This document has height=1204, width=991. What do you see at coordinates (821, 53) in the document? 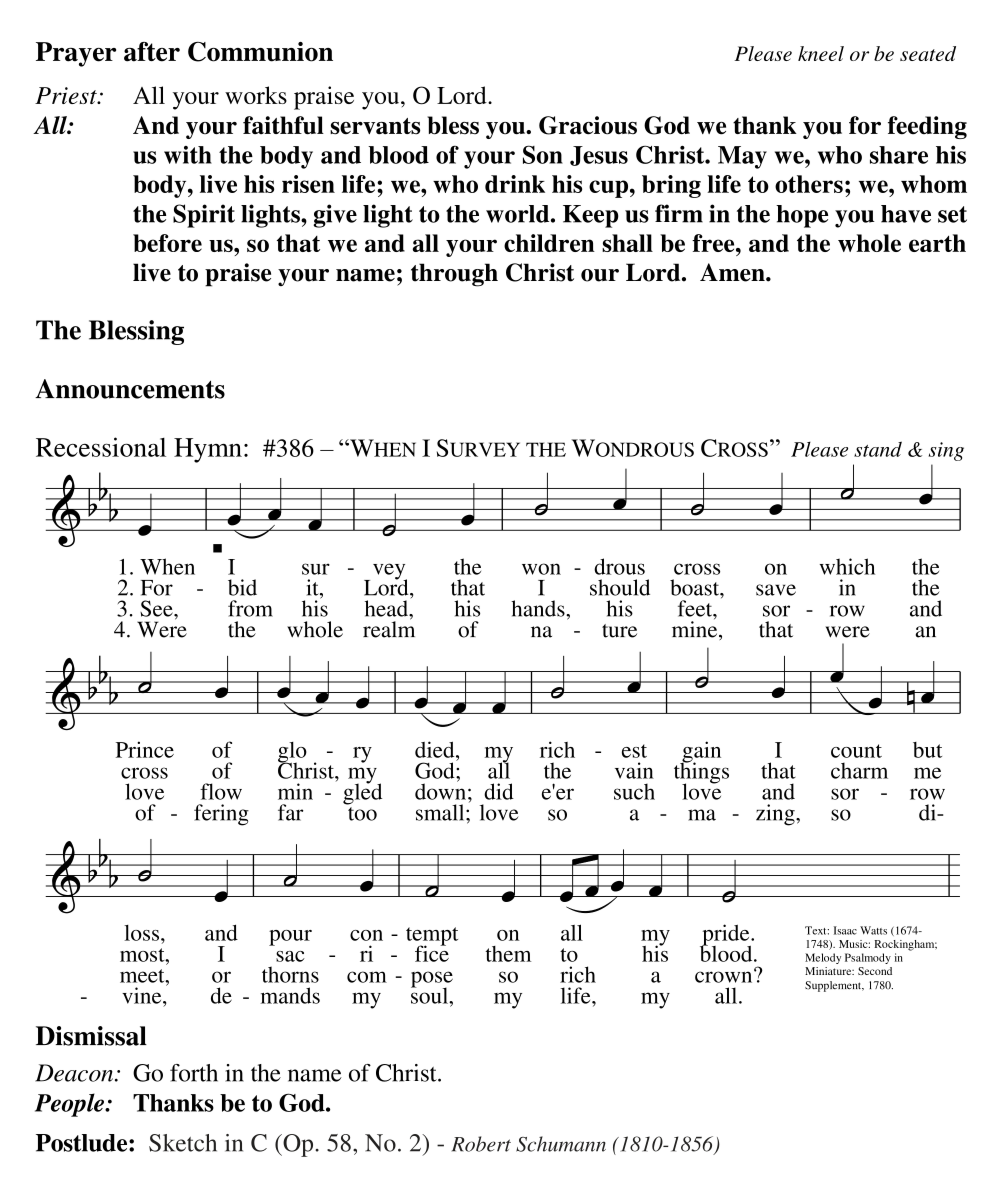
I see `kneel` at bounding box center [821, 53].
